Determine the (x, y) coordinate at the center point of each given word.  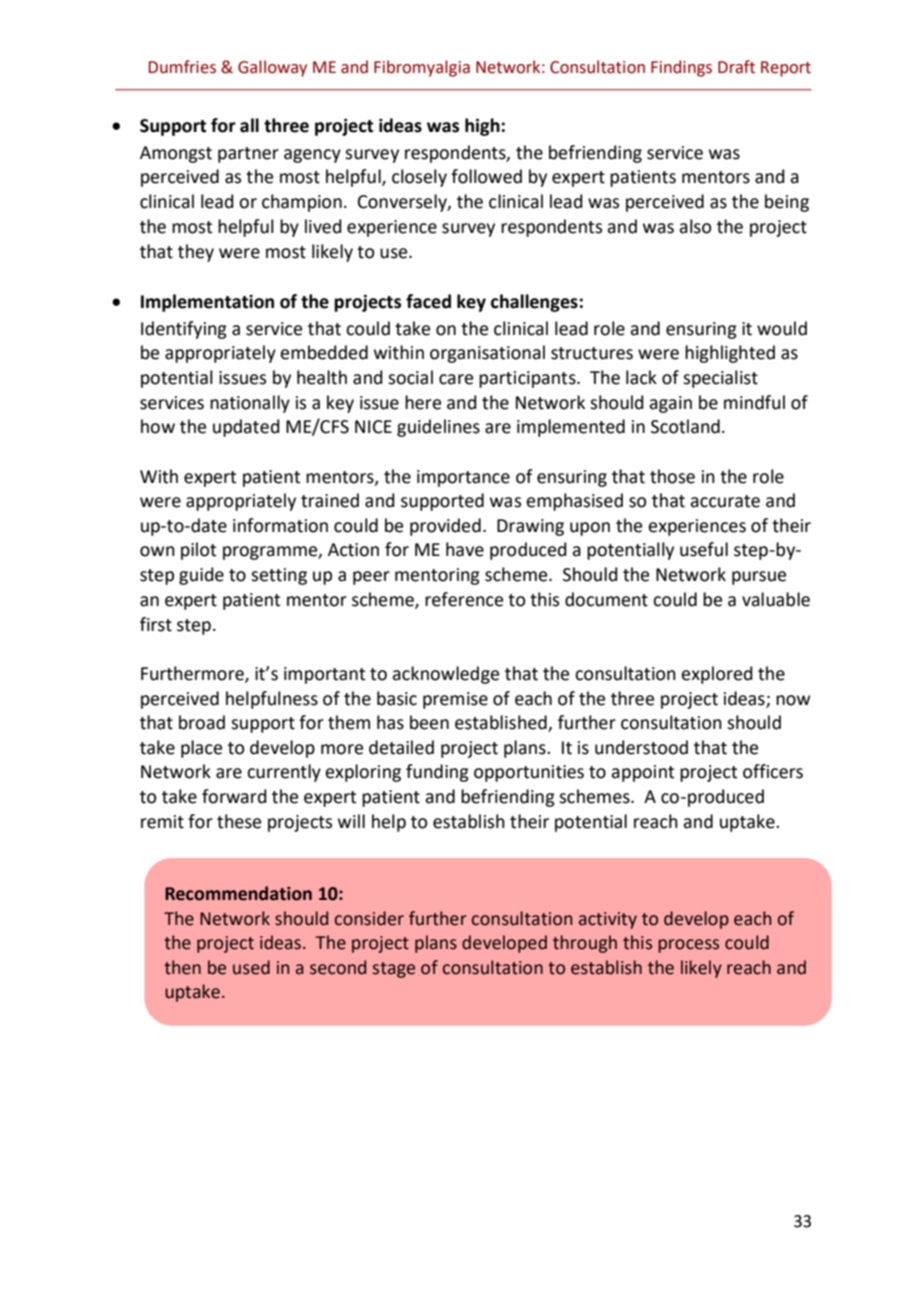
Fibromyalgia (422, 68)
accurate (725, 501)
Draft (736, 67)
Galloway (272, 68)
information (280, 525)
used (251, 967)
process (688, 946)
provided (445, 527)
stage (394, 970)
